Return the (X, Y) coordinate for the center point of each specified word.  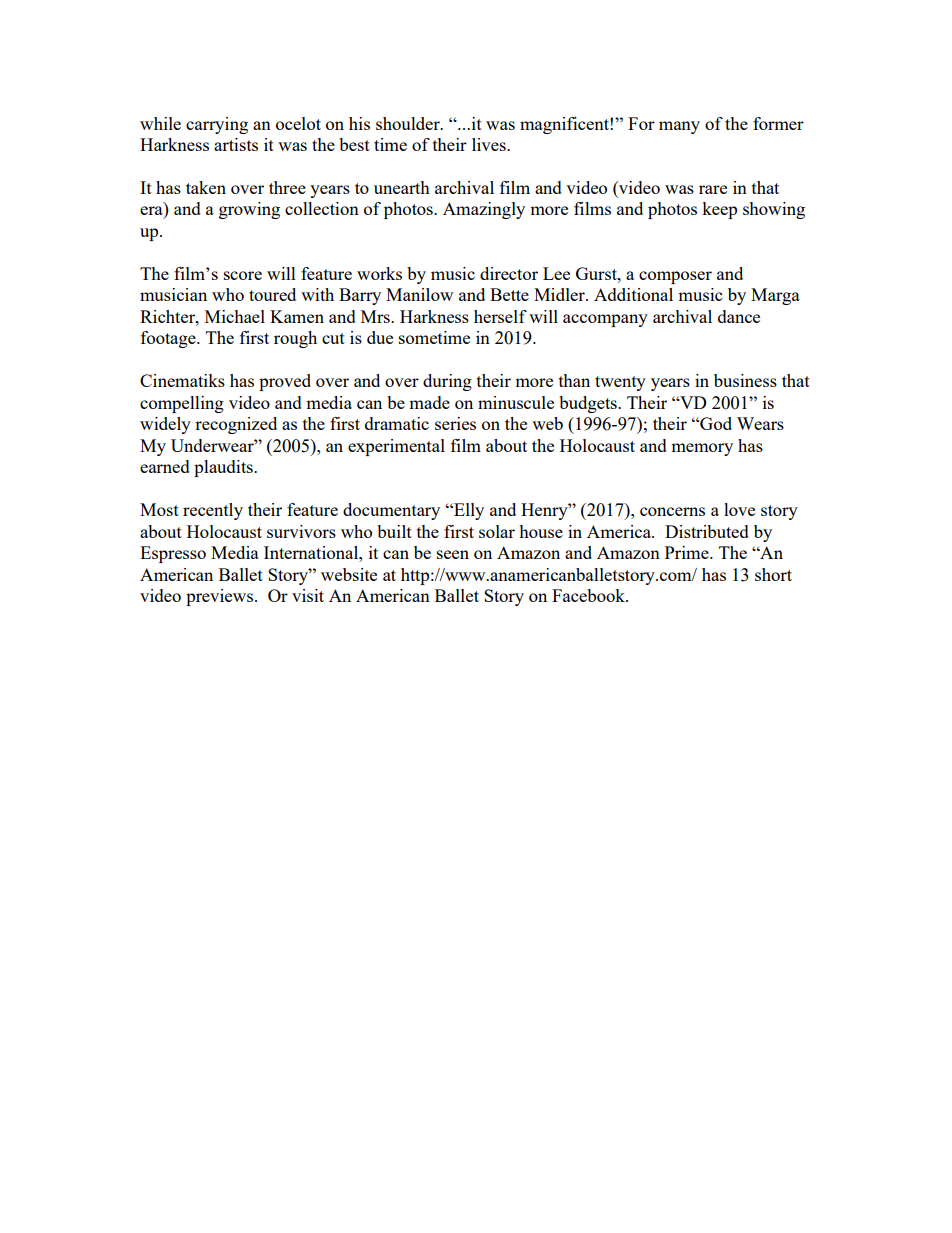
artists (236, 144)
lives (490, 144)
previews (219, 597)
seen (453, 554)
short (773, 574)
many (679, 127)
